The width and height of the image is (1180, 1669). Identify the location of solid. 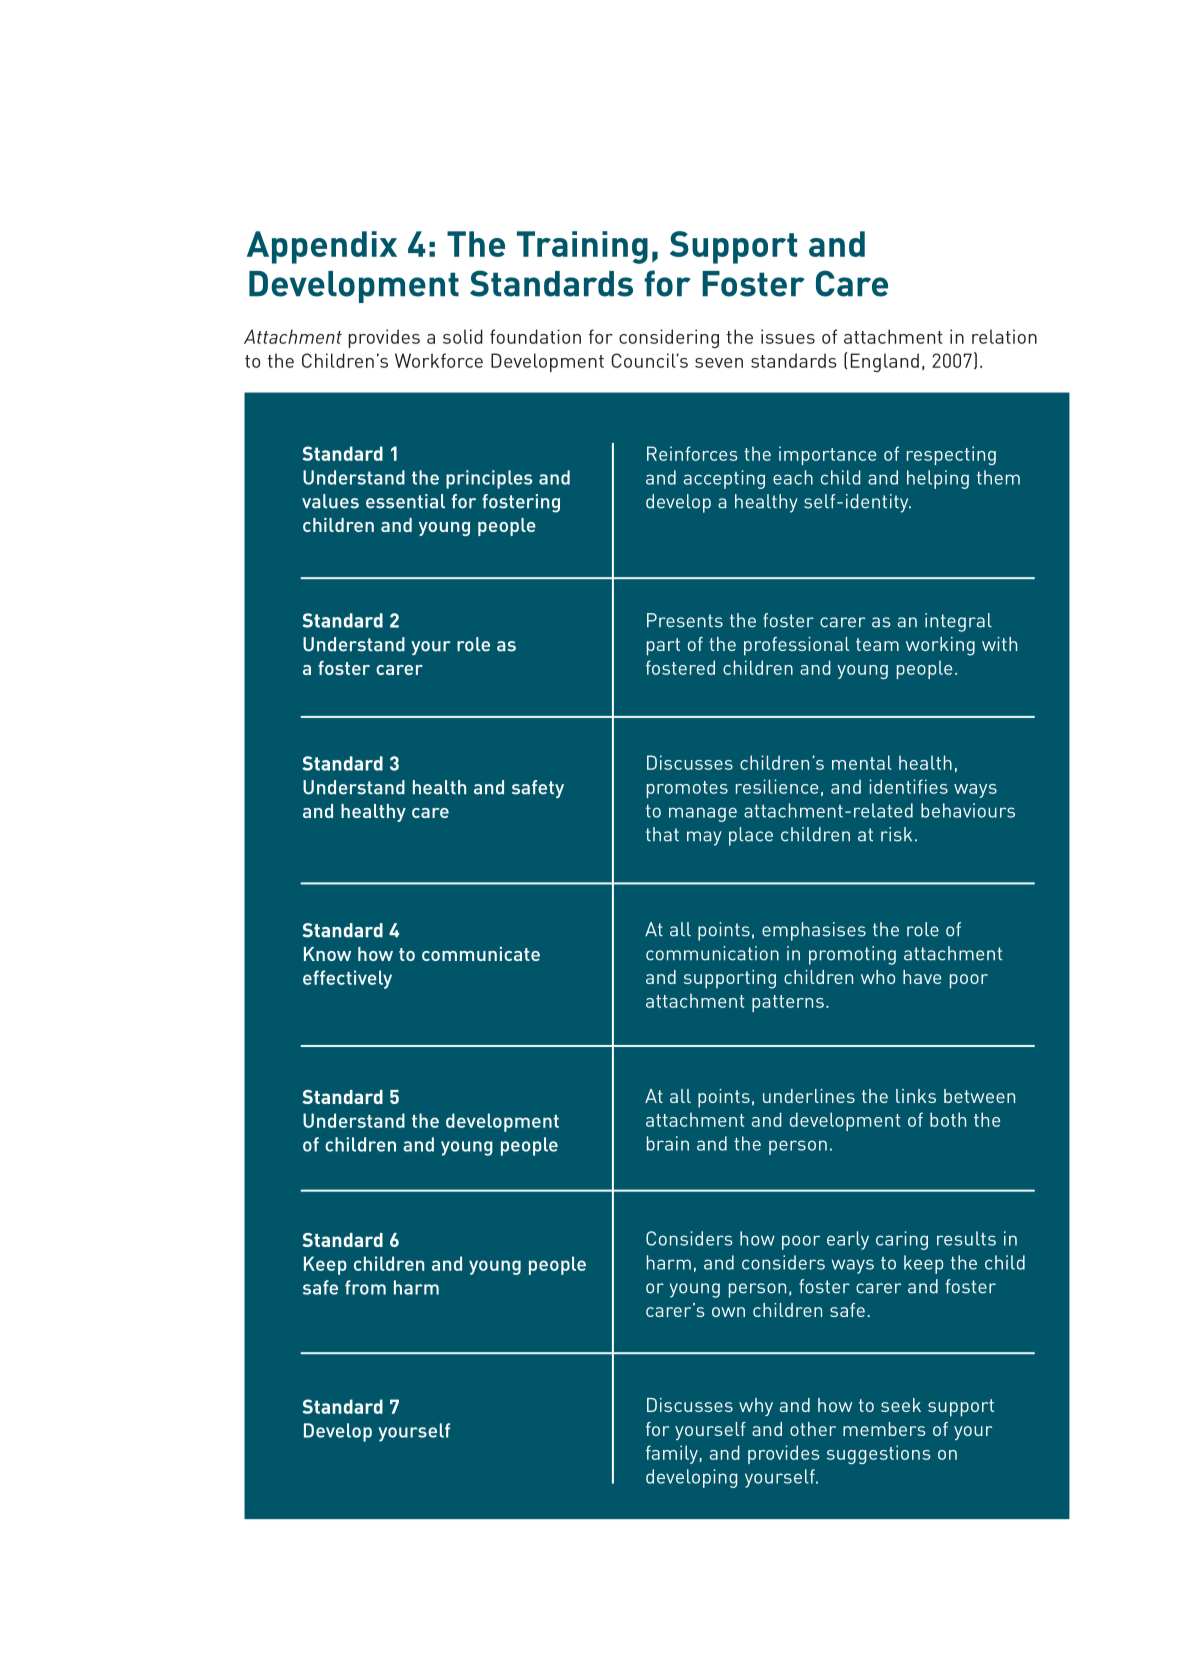
(463, 336).
